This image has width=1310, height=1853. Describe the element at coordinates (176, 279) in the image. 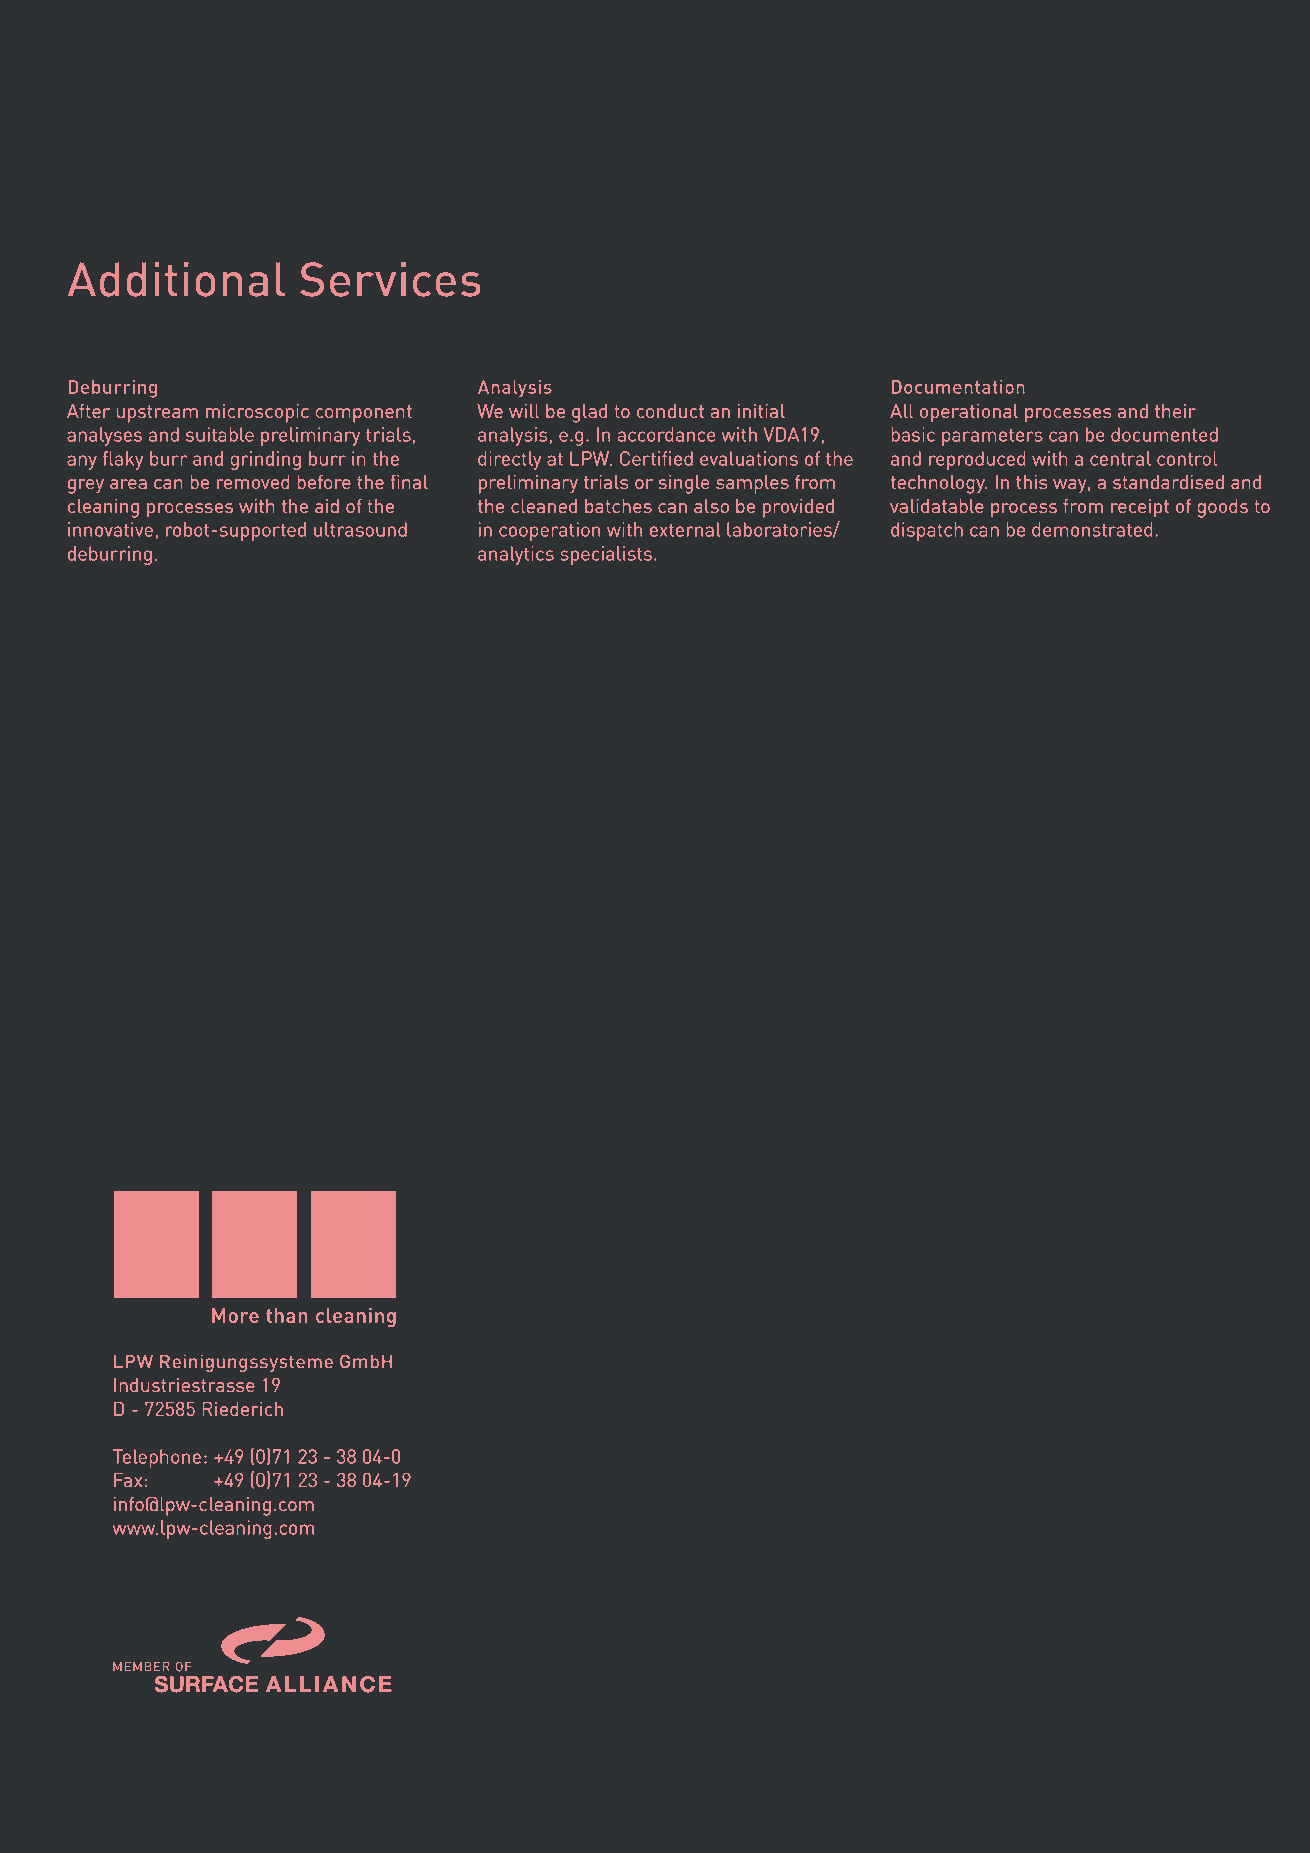

I see `Additional` at that location.
